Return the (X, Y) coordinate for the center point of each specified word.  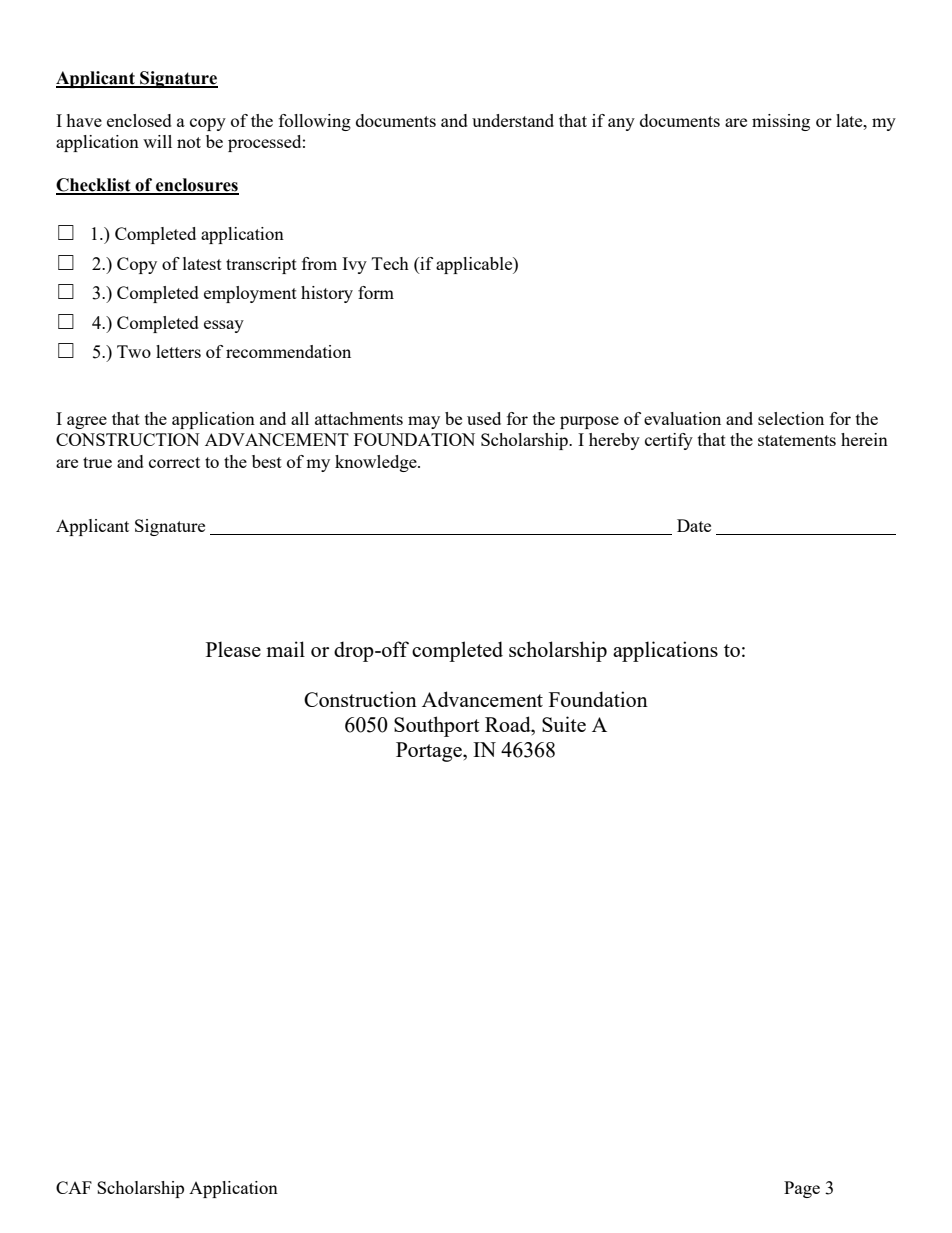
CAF (74, 1187)
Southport (437, 726)
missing (781, 122)
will (157, 141)
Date (694, 525)
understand (513, 120)
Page (802, 1189)
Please (233, 649)
